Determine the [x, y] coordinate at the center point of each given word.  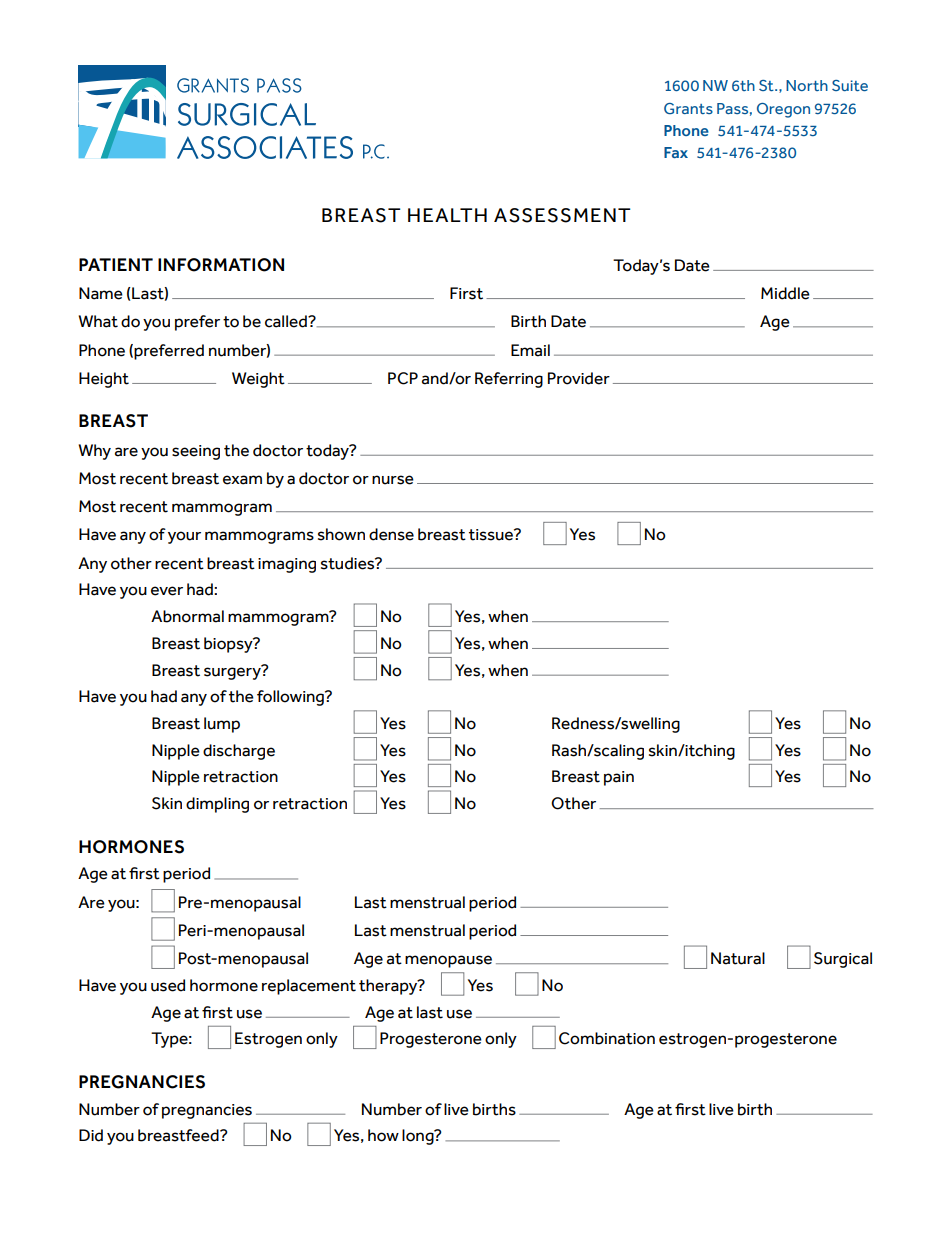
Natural [738, 958]
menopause [448, 961]
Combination [607, 1038]
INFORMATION [221, 265]
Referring [509, 380]
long [419, 1137]
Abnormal [187, 616]
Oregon [783, 110]
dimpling [217, 805]
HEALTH [447, 215]
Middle [785, 293]
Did [91, 1135]
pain [619, 778]
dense [391, 534]
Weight [258, 380]
